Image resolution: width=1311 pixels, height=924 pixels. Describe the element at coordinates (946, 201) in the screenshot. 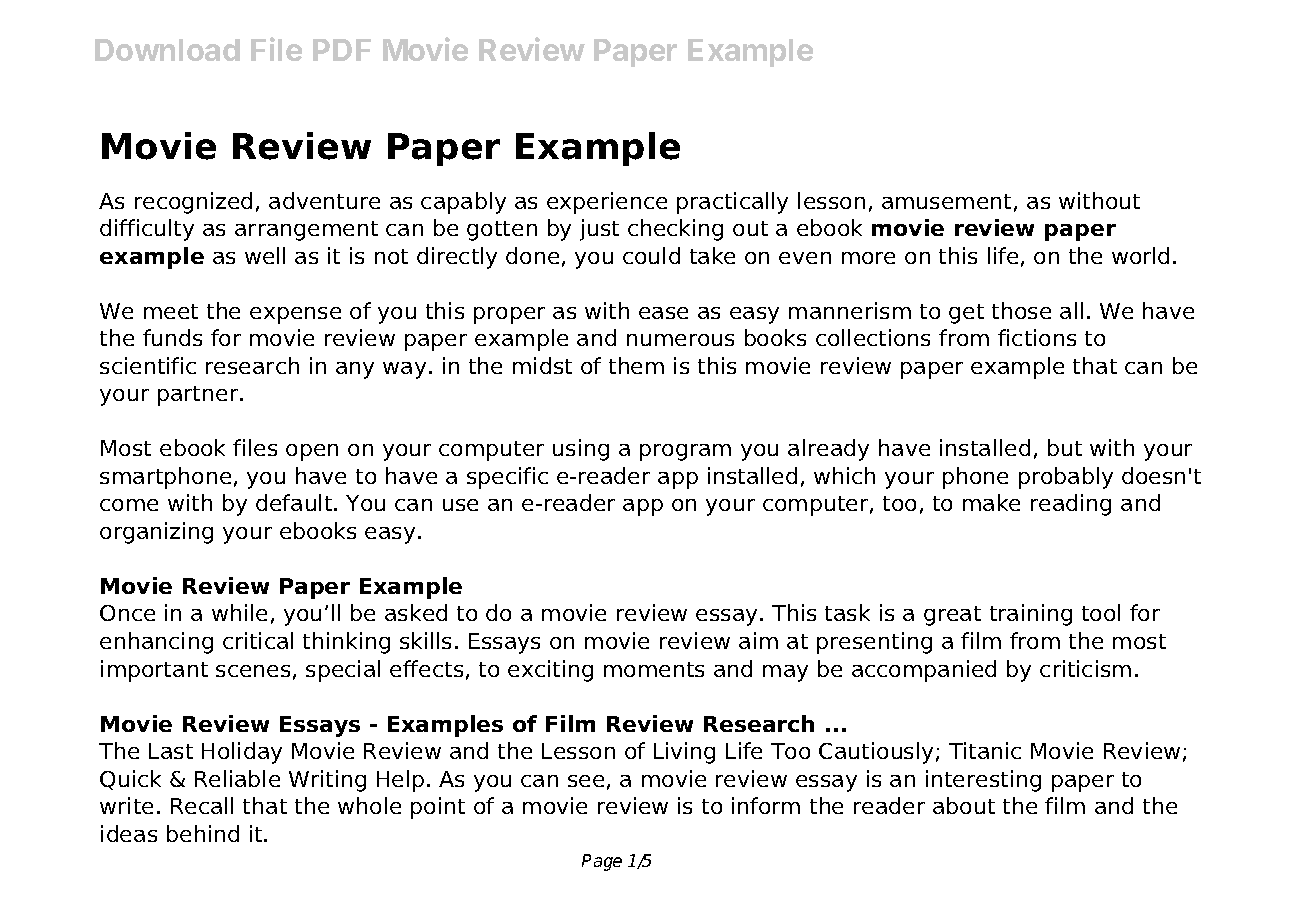

I see `amusement` at that location.
